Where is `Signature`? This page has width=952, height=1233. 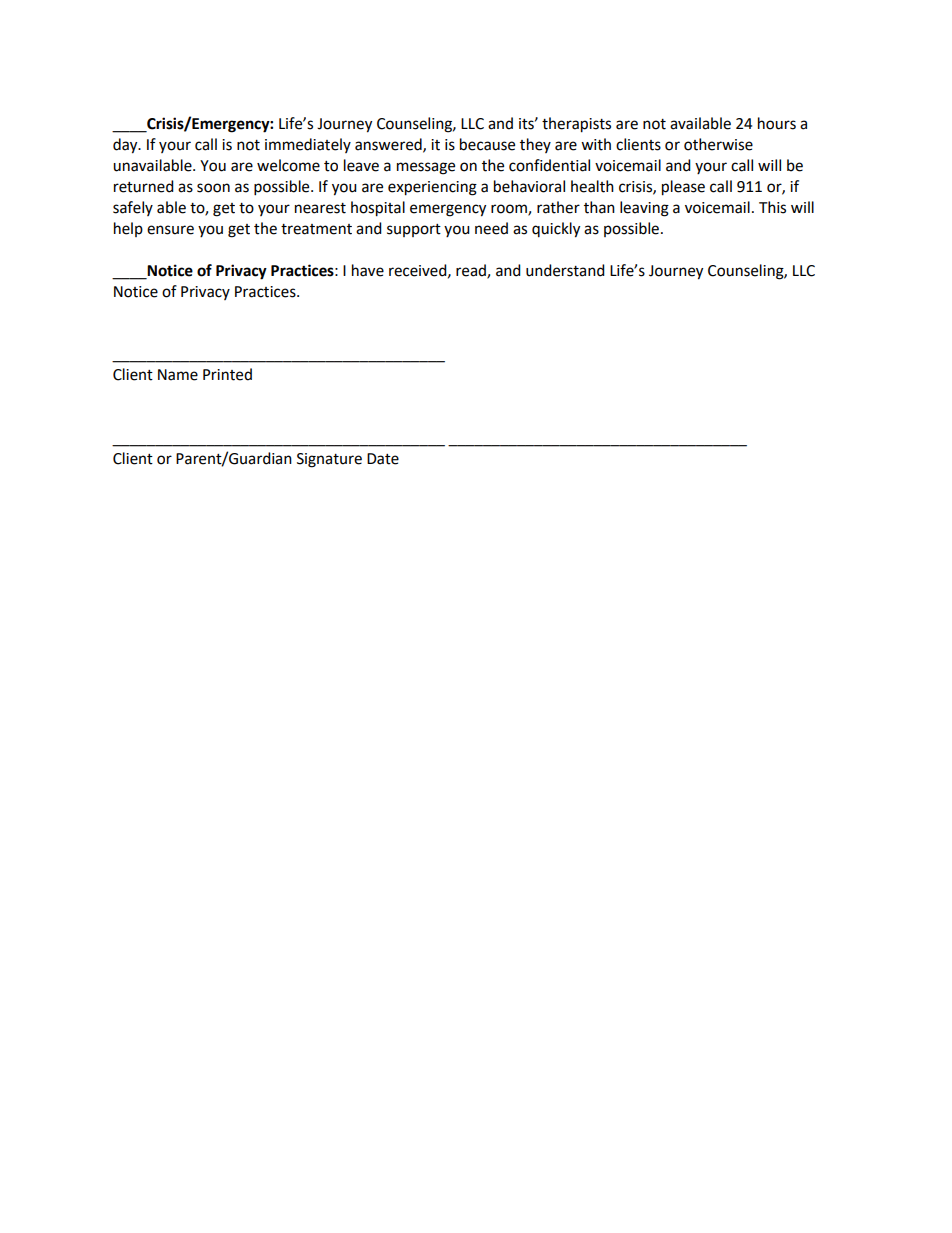 Signature is located at coordinates (329, 460).
